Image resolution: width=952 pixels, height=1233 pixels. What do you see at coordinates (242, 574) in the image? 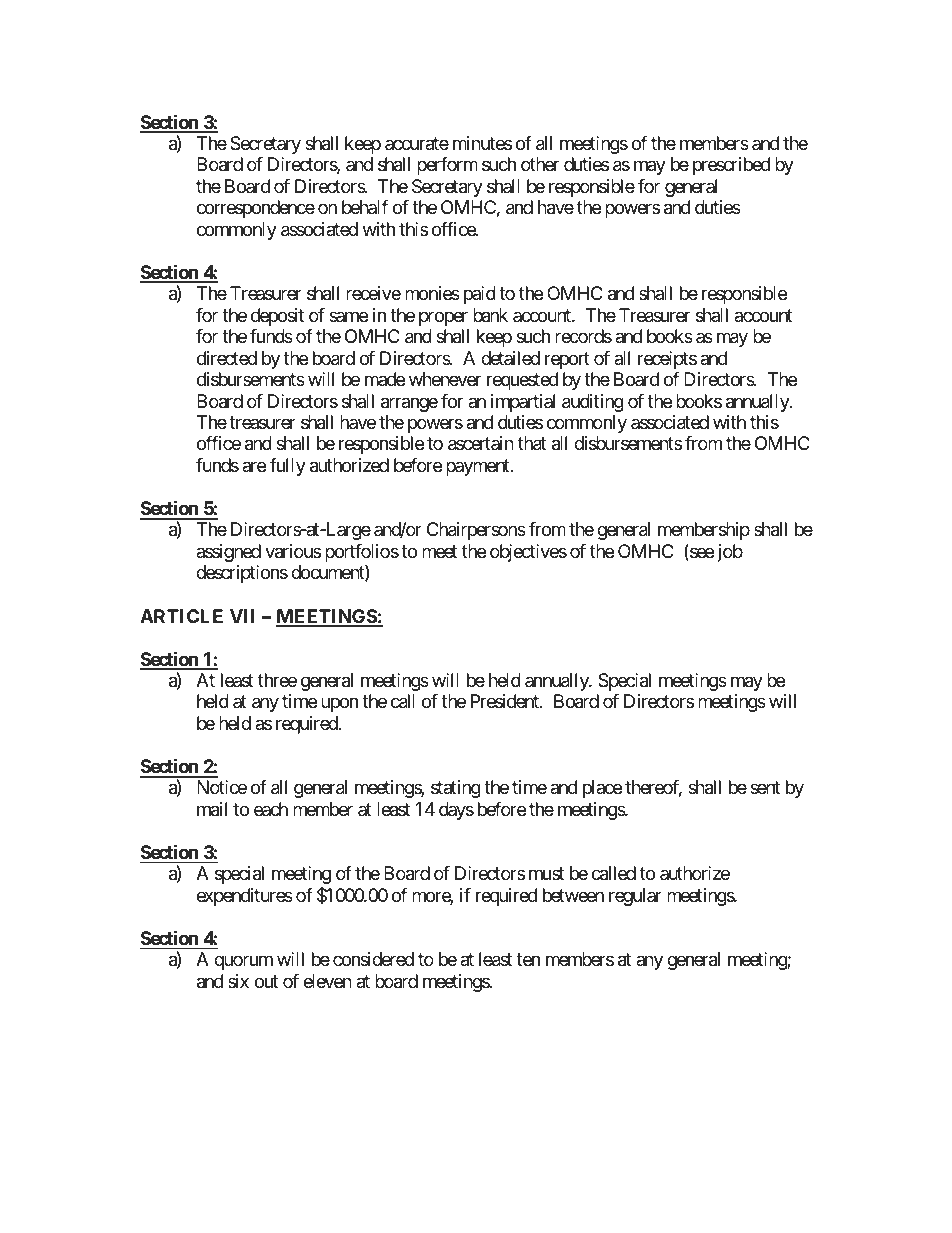
I see `descriptions` at bounding box center [242, 574].
